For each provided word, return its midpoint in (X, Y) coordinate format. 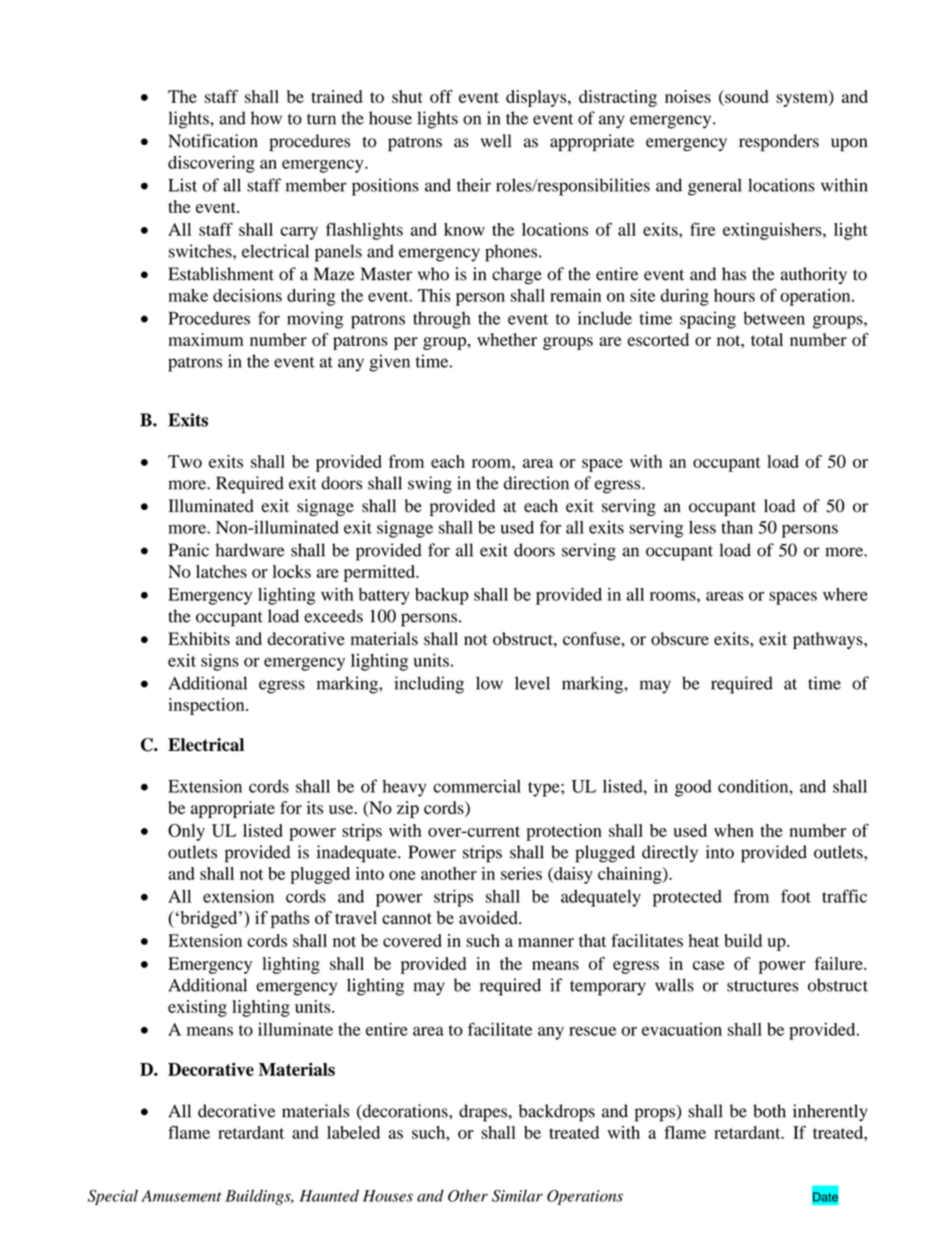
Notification (213, 141)
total (767, 339)
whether (507, 339)
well (496, 141)
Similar (517, 1195)
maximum (206, 339)
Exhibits (199, 639)
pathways (829, 640)
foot (796, 896)
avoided (489, 918)
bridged (209, 919)
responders (779, 143)
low (489, 683)
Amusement (181, 1196)
